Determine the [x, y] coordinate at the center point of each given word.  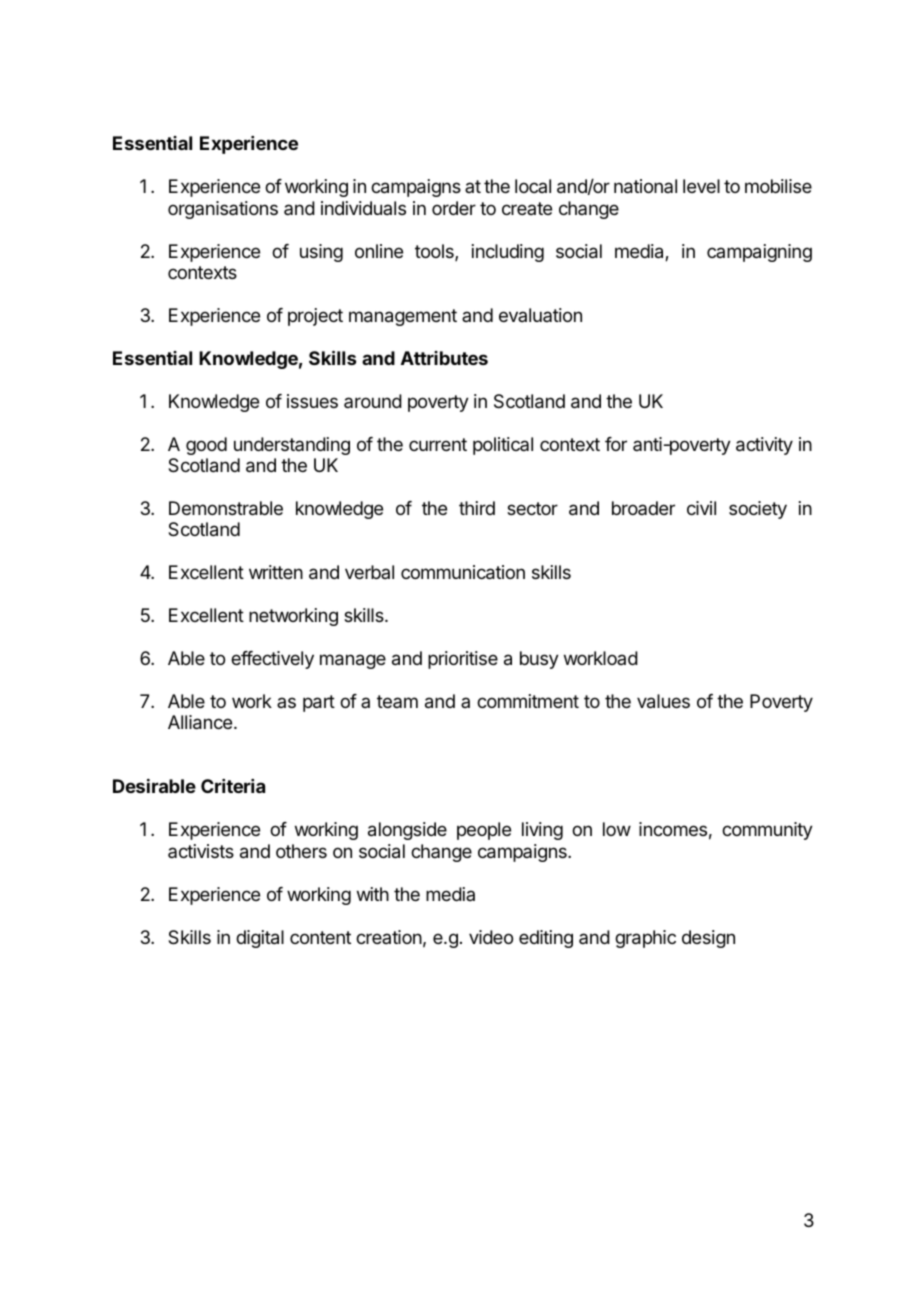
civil [701, 508]
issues [312, 401]
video [491, 937]
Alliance [200, 722]
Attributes [444, 358]
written [276, 572]
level [701, 186]
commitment [528, 701]
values [663, 701]
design [708, 939]
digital [260, 939]
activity [764, 446]
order [454, 208]
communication [463, 572]
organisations [223, 210]
